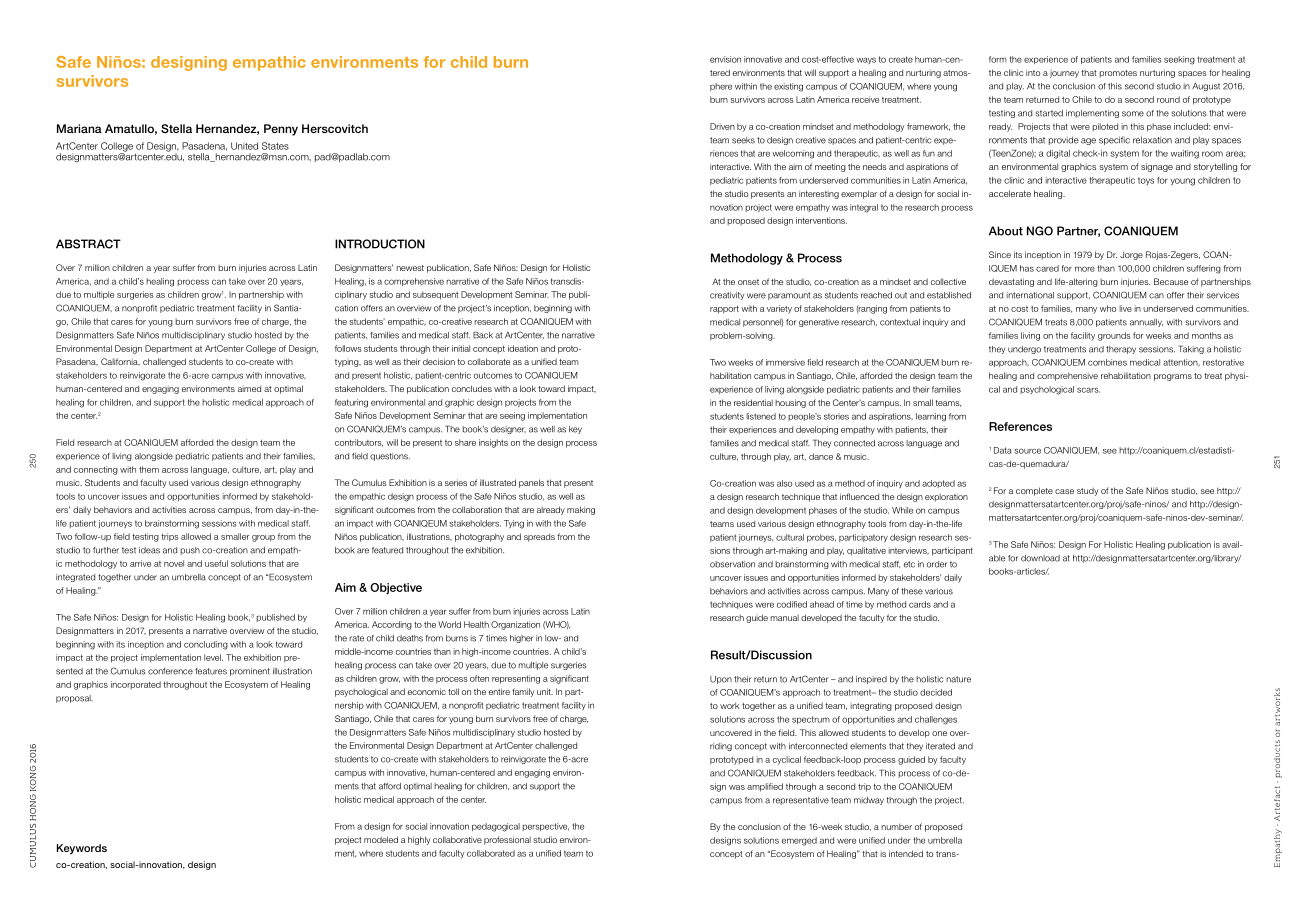 This screenshot has width=1308, height=924. What do you see at coordinates (82, 849) in the screenshot?
I see `Keywords` at bounding box center [82, 849].
